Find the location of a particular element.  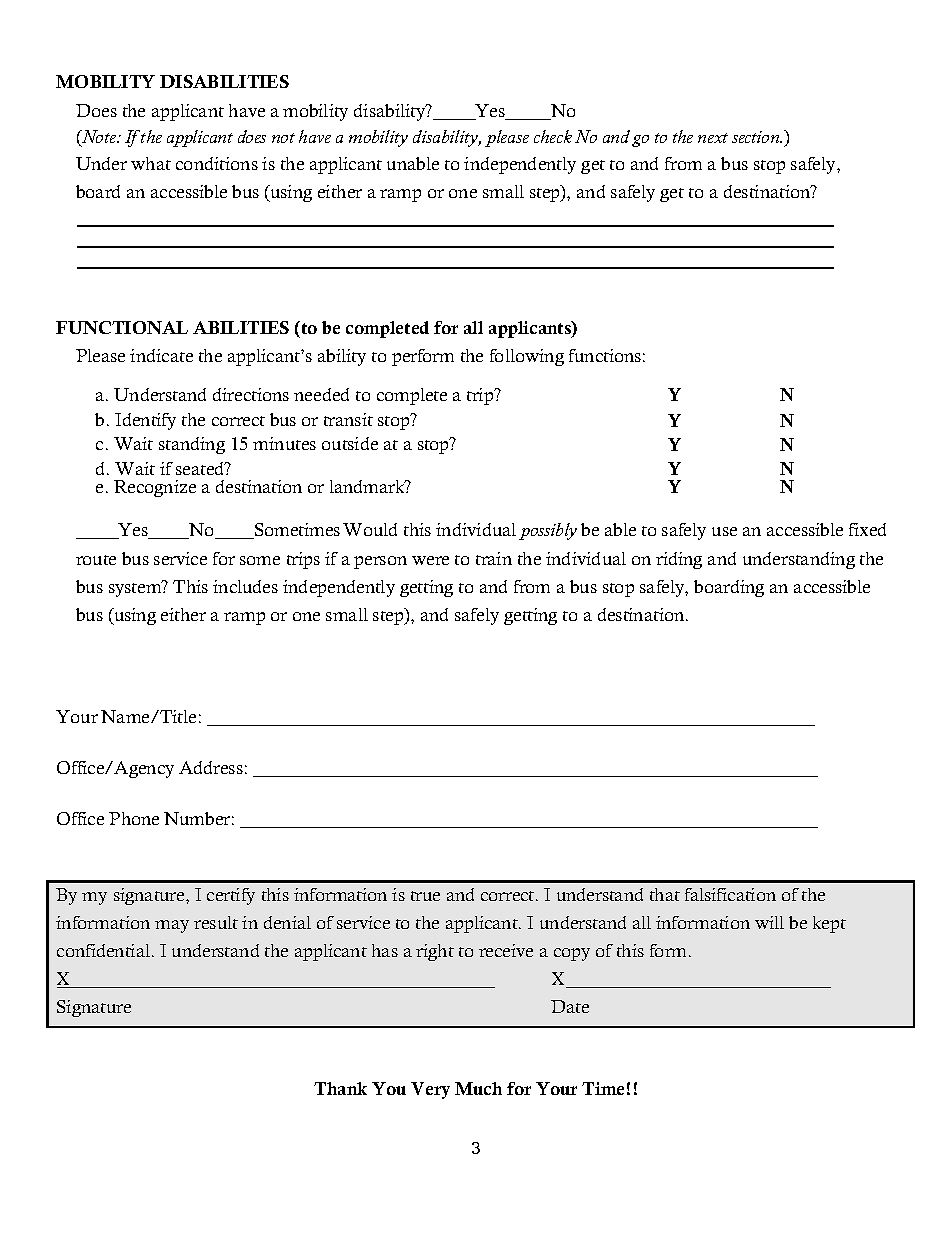

Much is located at coordinates (478, 1088).
